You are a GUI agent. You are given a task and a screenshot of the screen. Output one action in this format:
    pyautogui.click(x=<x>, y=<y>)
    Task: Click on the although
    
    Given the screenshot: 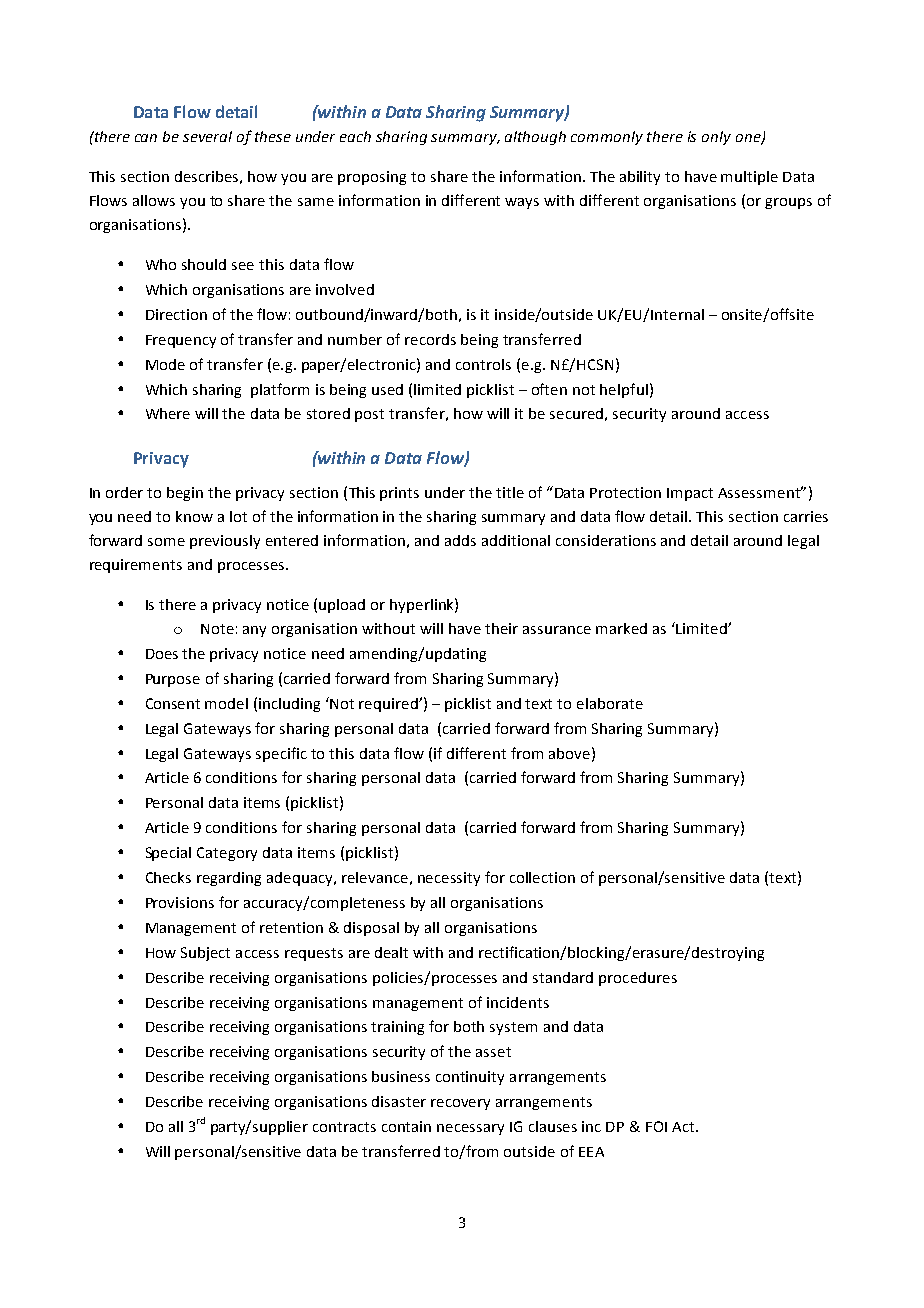 What is the action you would take?
    pyautogui.click(x=535, y=138)
